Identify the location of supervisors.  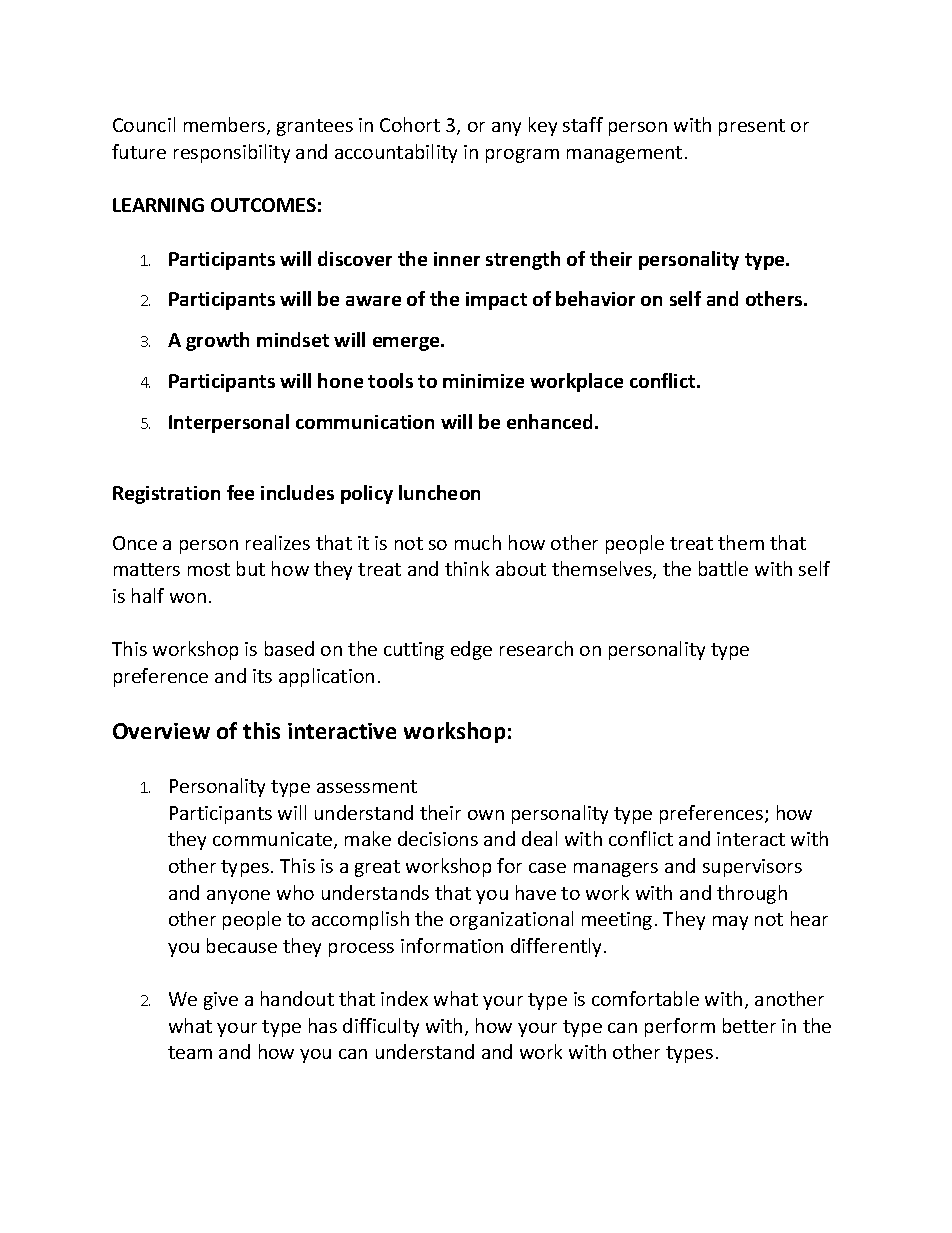
(752, 868).
